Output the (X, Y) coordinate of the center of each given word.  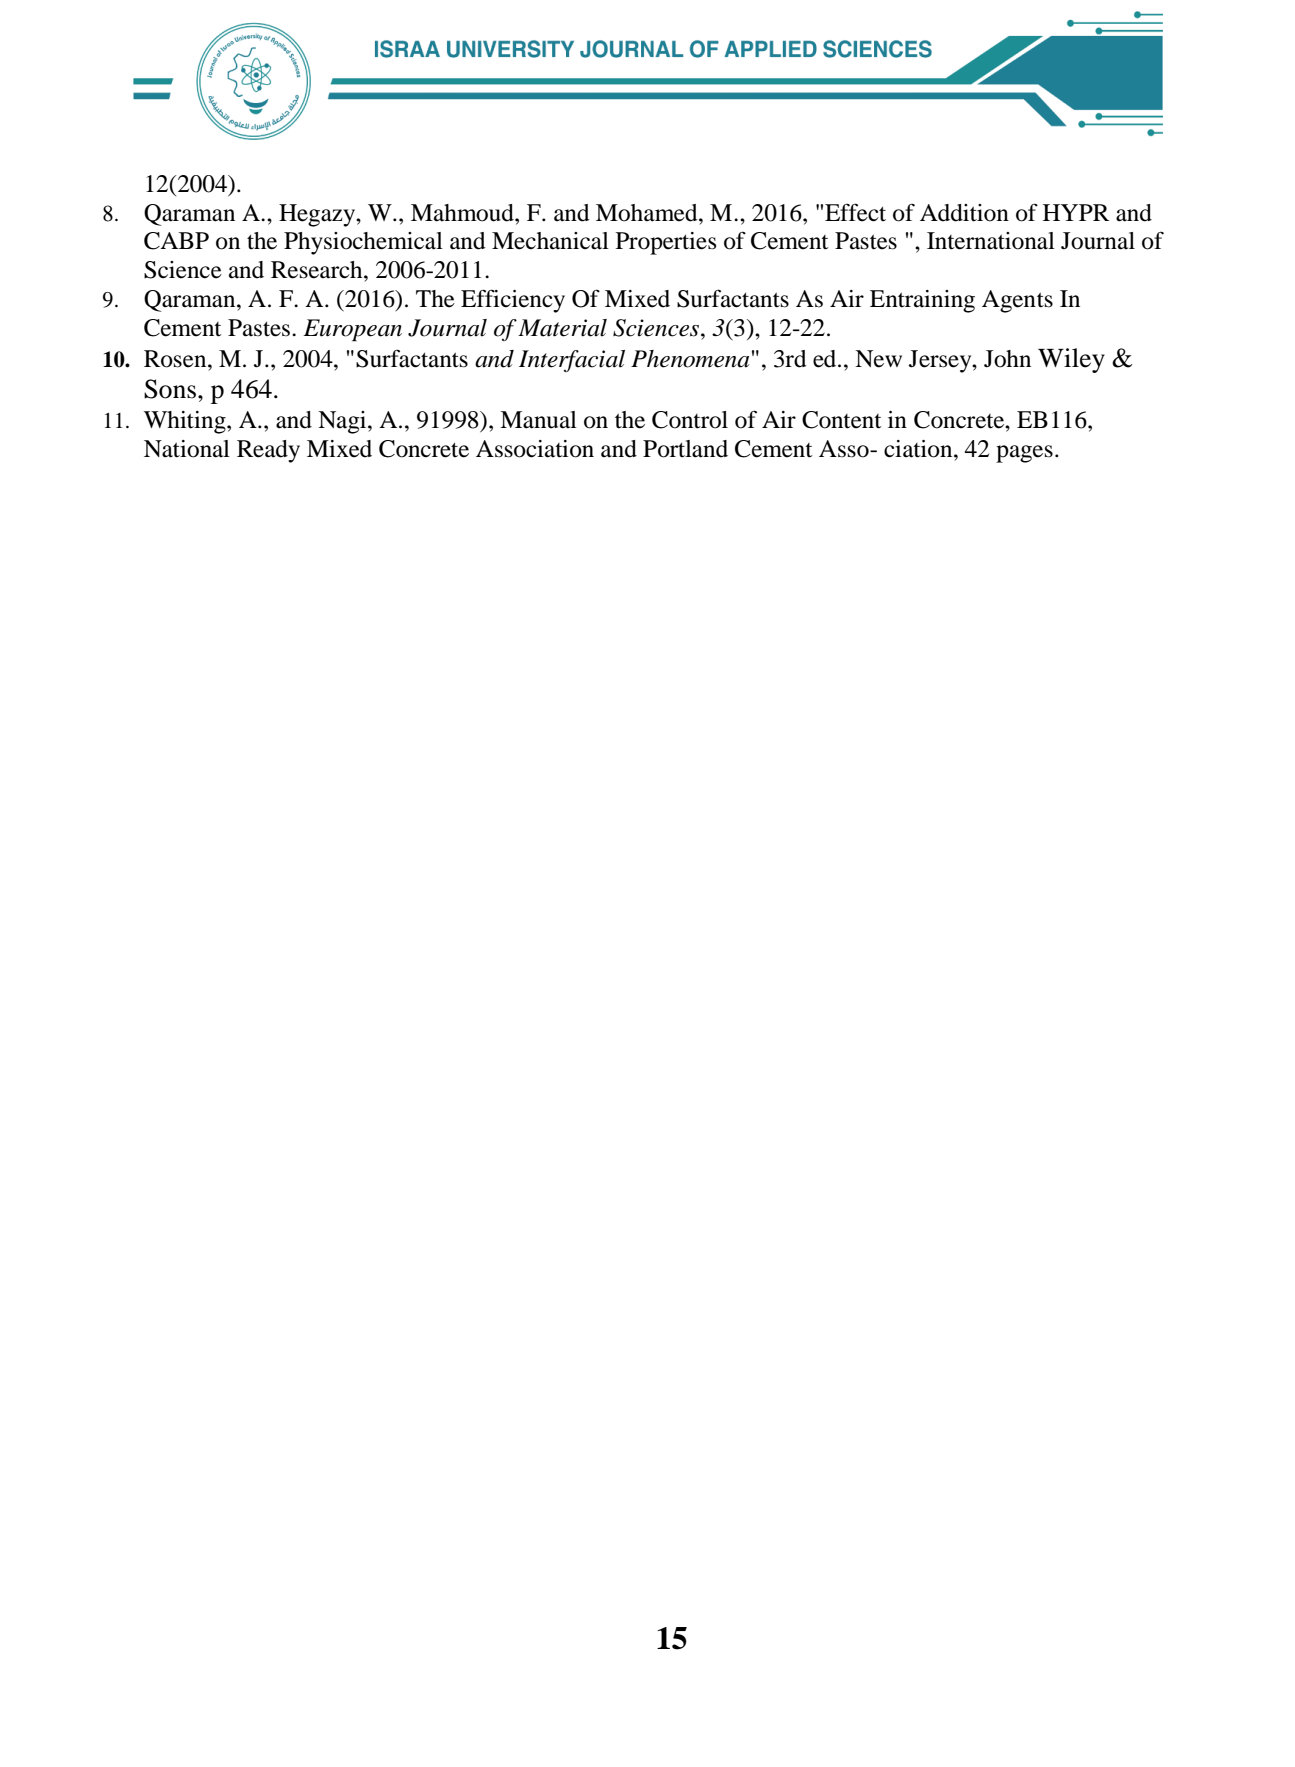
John (1007, 359)
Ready (268, 451)
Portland (685, 449)
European (352, 330)
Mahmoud (463, 213)
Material (562, 328)
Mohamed (648, 213)
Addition (964, 213)
